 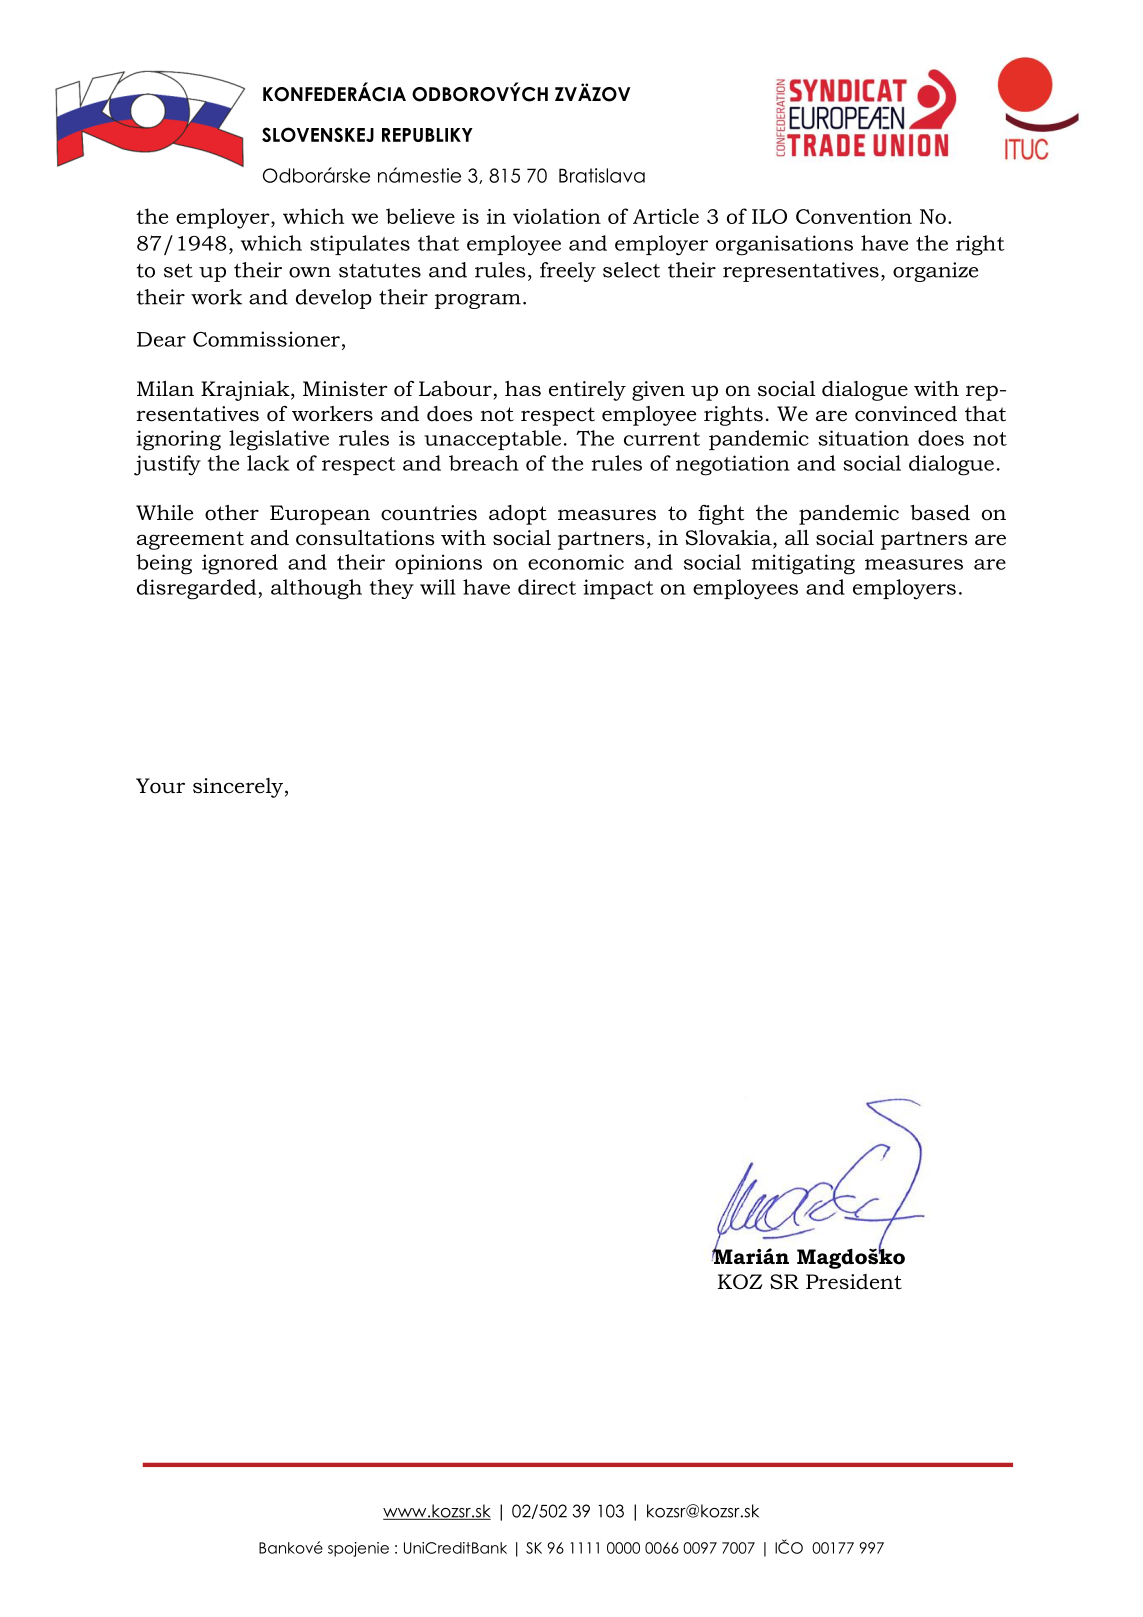 I want to click on Convention, so click(x=854, y=216).
